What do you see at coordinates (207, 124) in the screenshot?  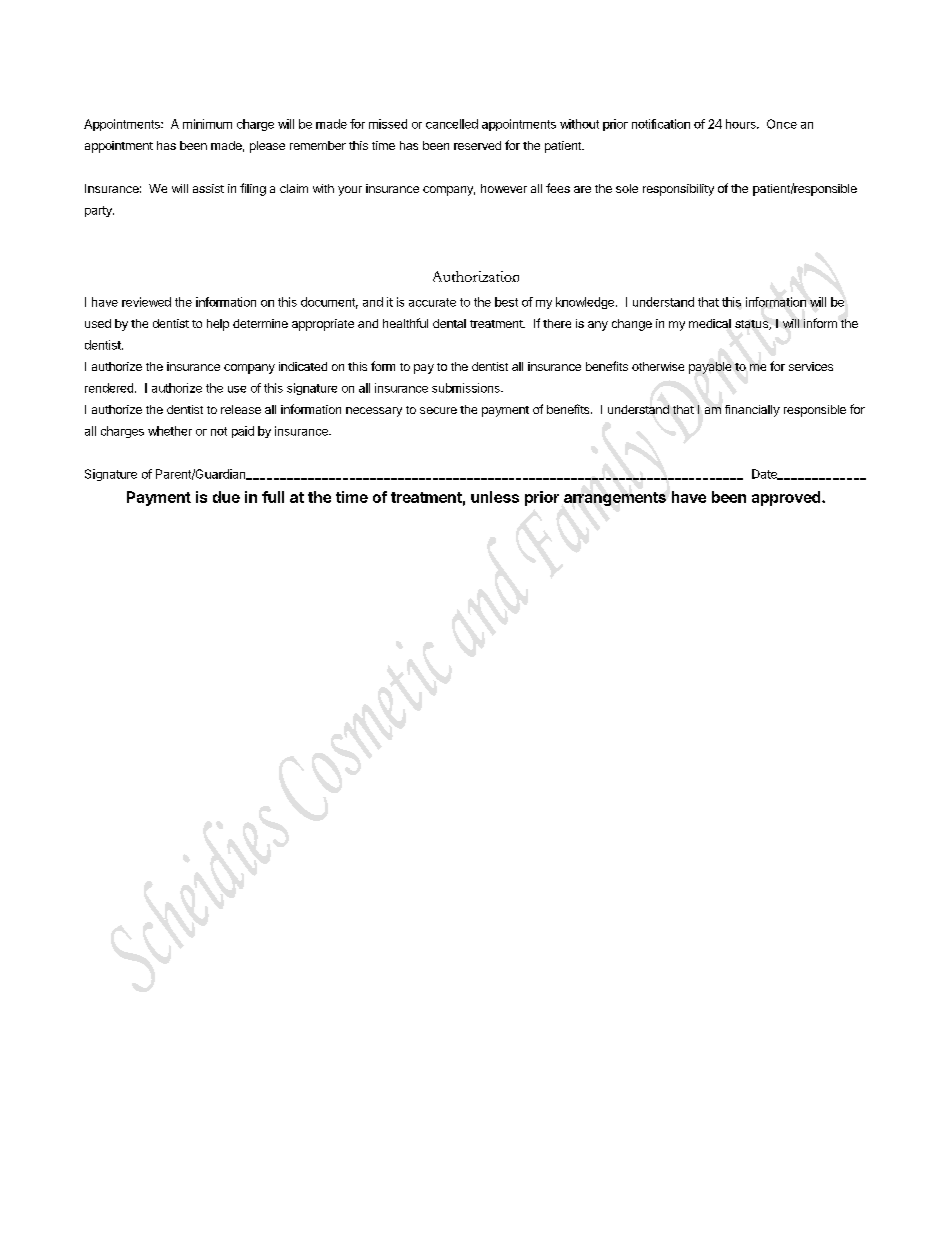 I see `minimum` at bounding box center [207, 124].
